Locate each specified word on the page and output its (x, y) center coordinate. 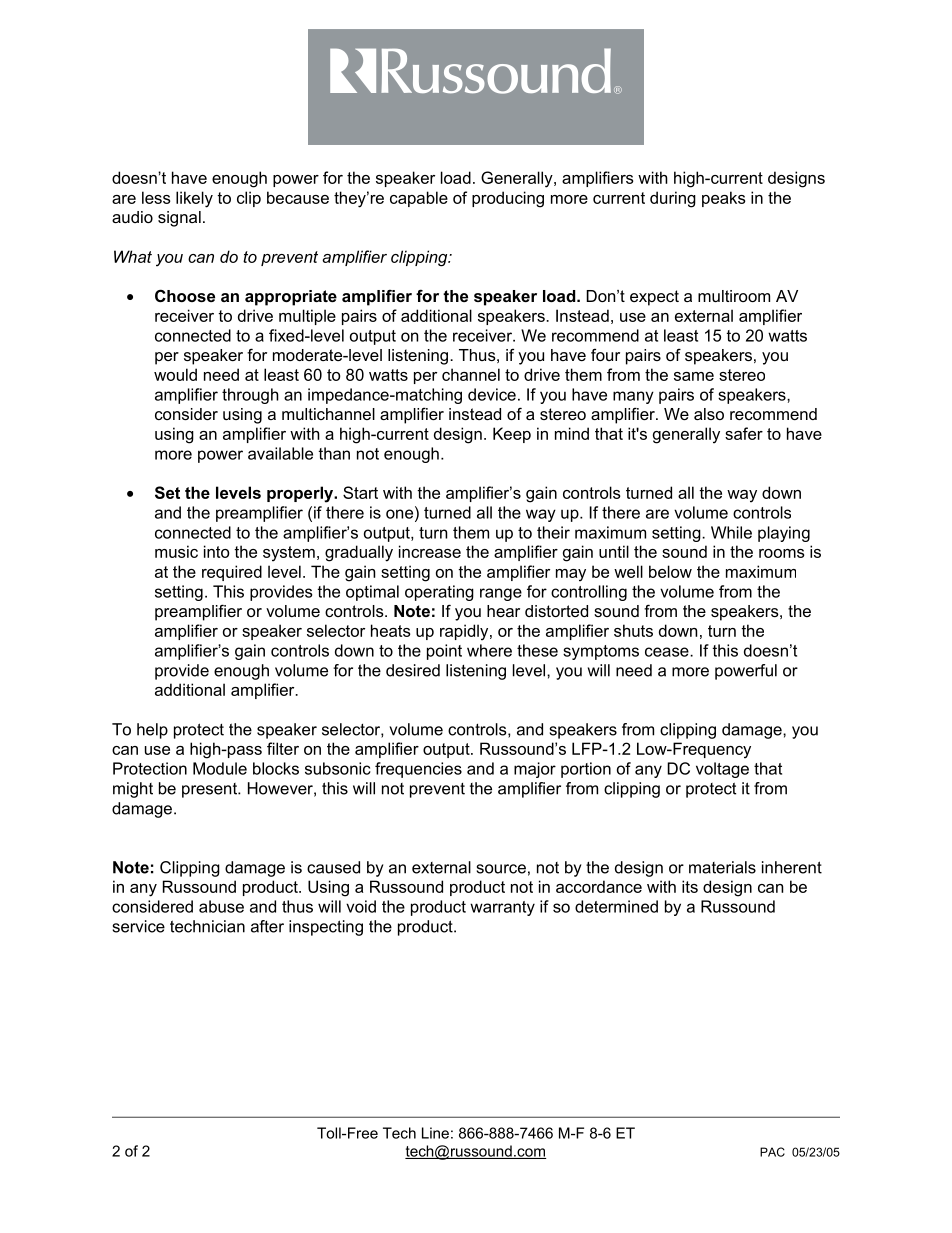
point (444, 652)
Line (435, 1133)
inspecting (326, 928)
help (152, 731)
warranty (502, 908)
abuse (221, 906)
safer (744, 433)
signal (179, 219)
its (690, 886)
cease (668, 652)
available (280, 453)
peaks (724, 199)
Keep (512, 435)
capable (419, 199)
